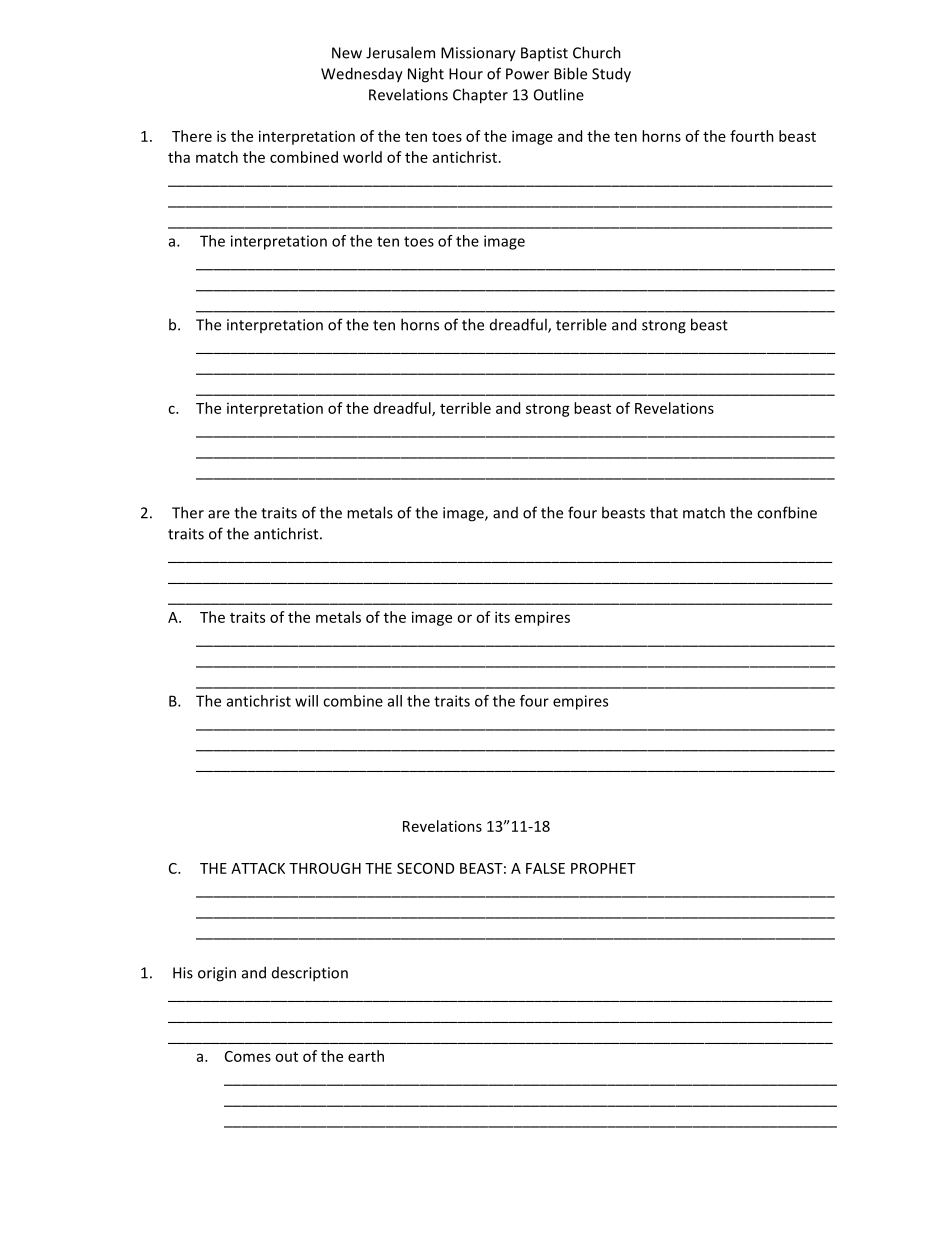 The width and height of the screenshot is (952, 1233). I want to click on world, so click(362, 157).
